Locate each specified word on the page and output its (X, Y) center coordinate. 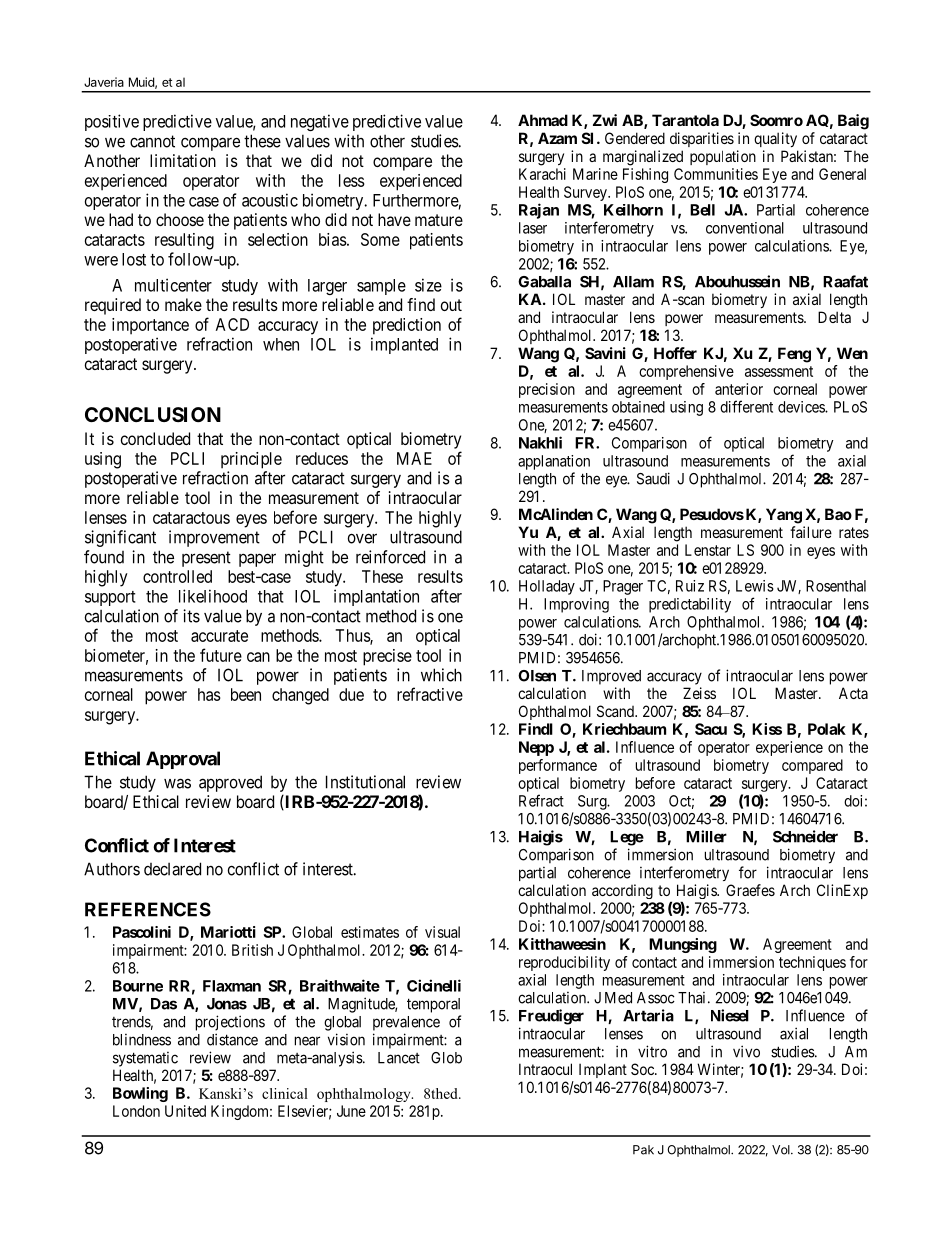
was (177, 783)
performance (558, 766)
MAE (414, 458)
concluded (155, 438)
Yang (784, 516)
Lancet (399, 1058)
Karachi (542, 174)
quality (775, 139)
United (185, 1111)
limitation (183, 160)
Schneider (805, 836)
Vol (782, 1150)
